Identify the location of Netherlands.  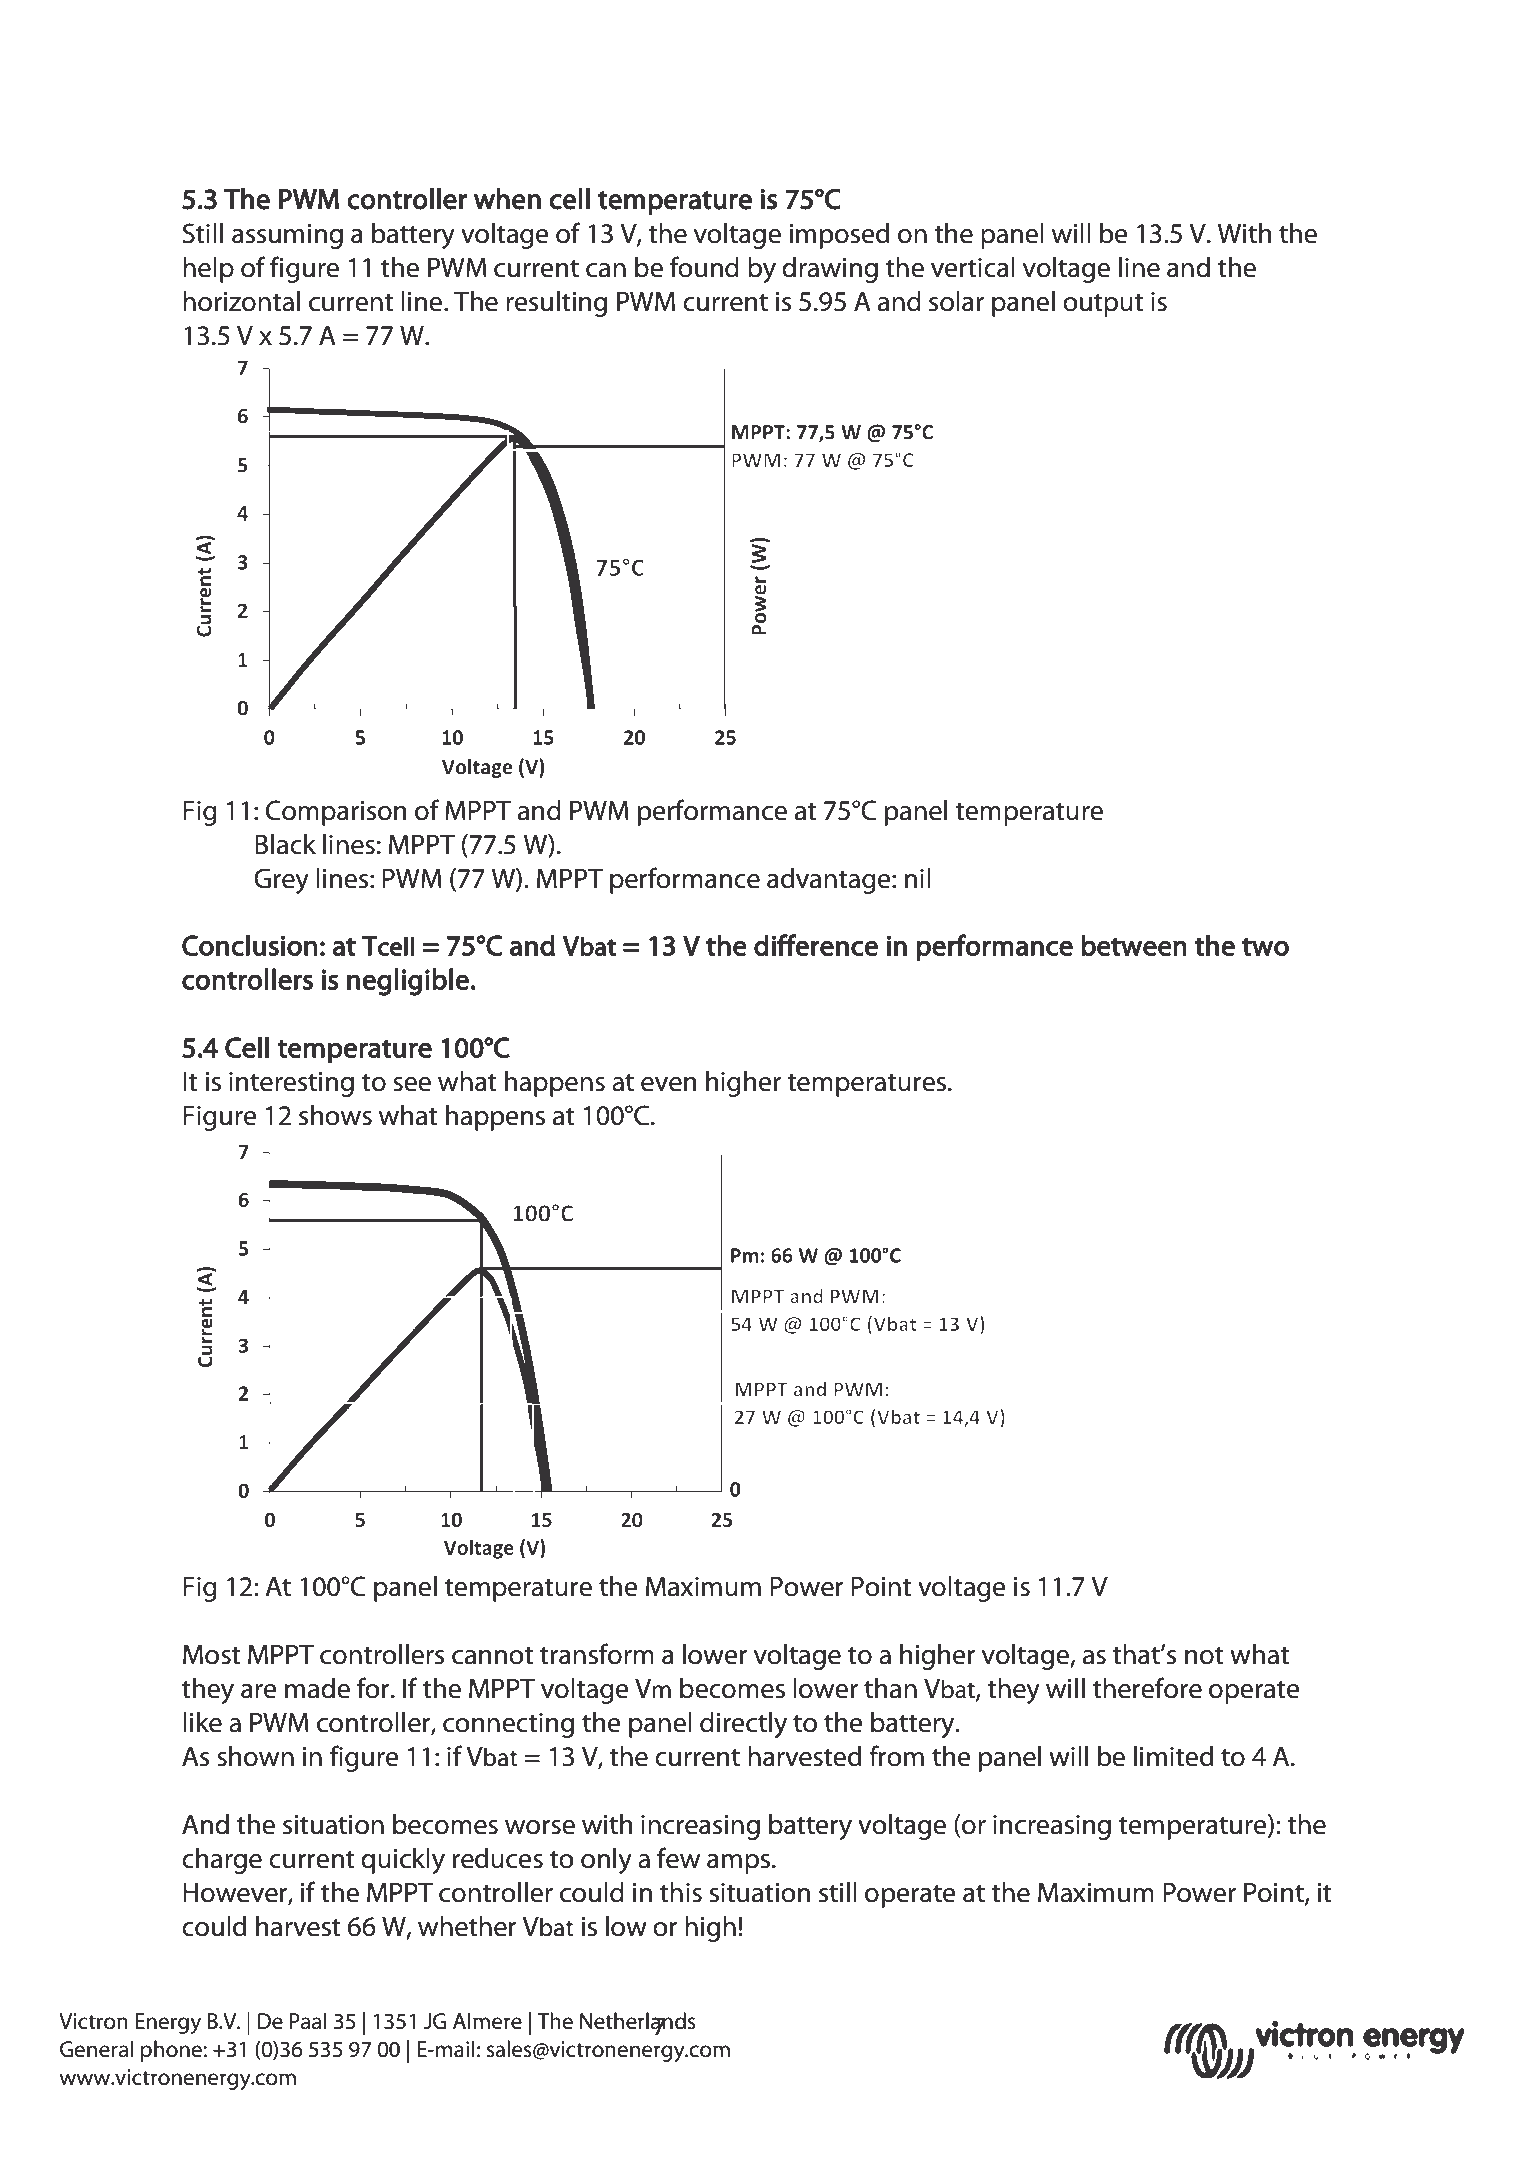
(638, 2022).
